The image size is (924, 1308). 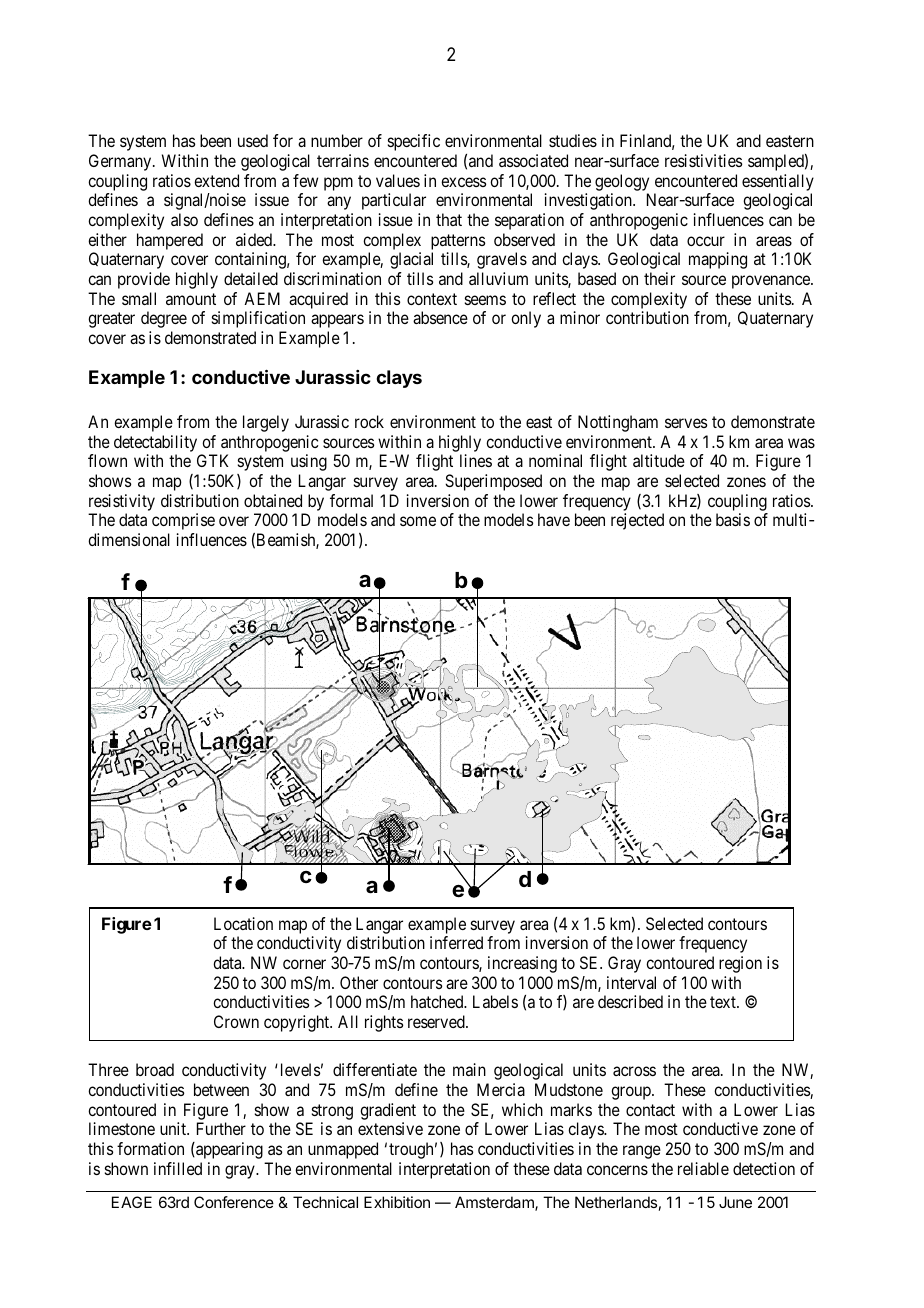 I want to click on excess, so click(x=463, y=182).
